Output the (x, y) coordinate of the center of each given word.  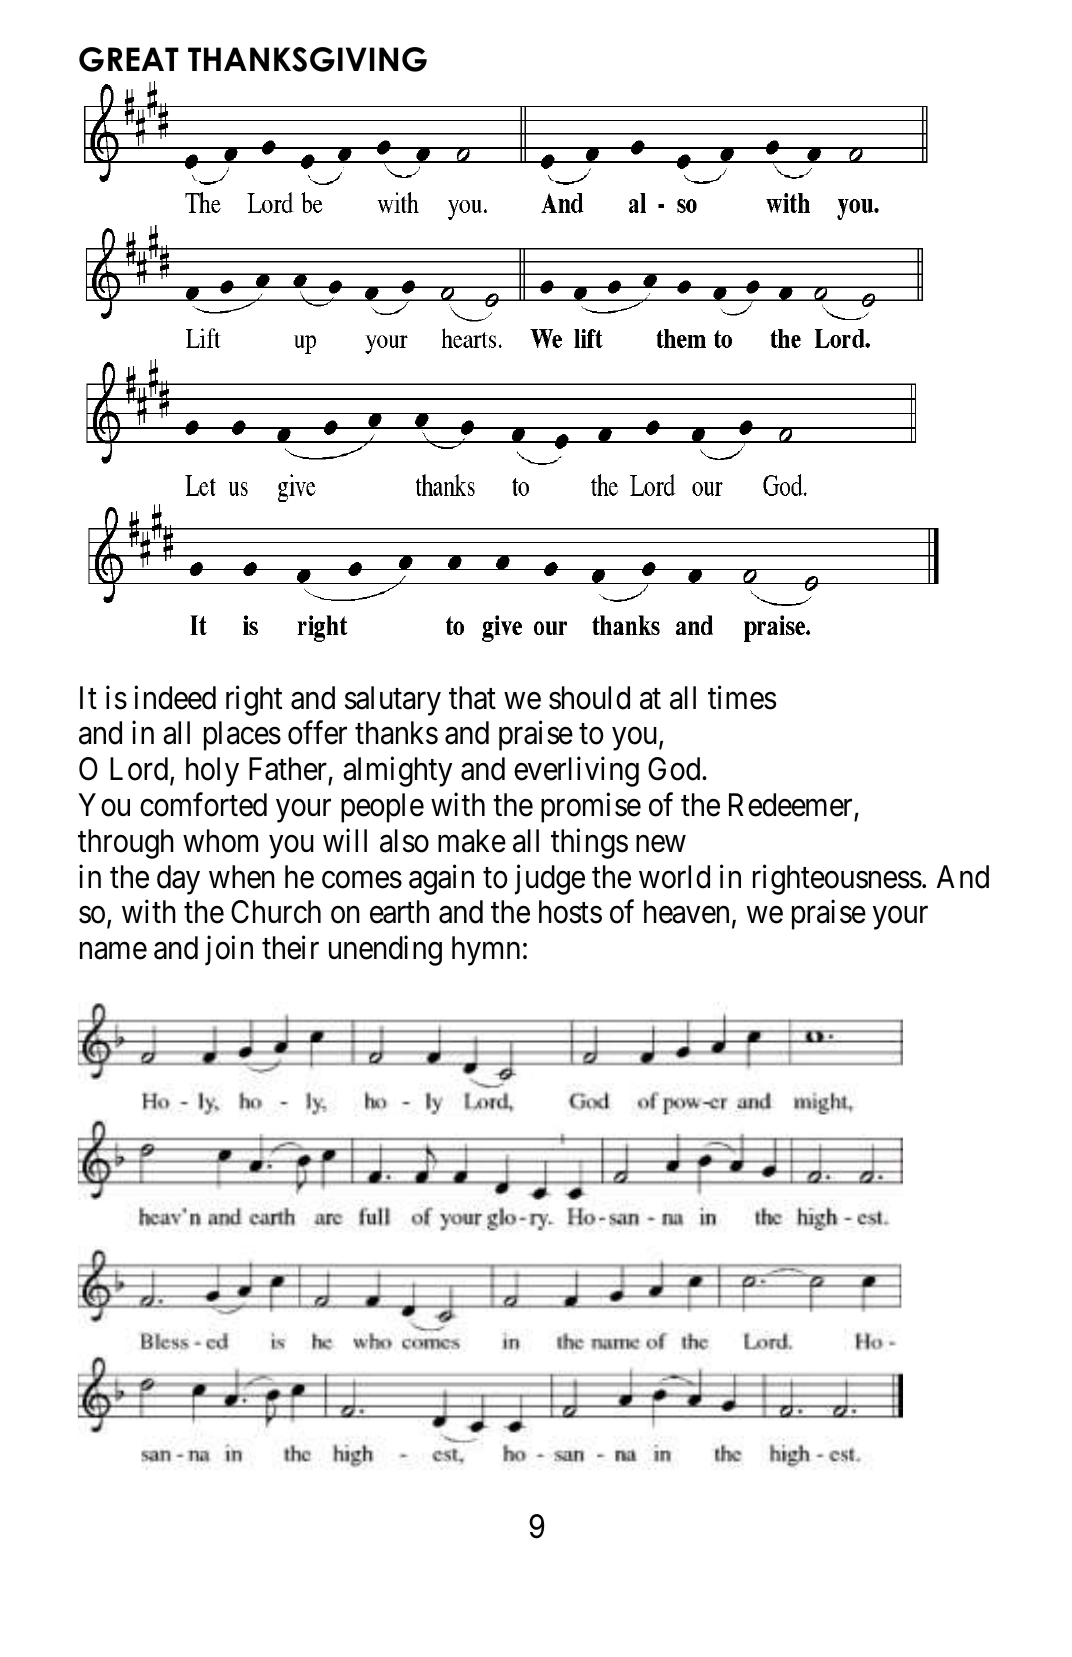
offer (317, 733)
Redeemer (790, 805)
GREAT (129, 59)
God (675, 769)
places (242, 736)
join (229, 951)
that (472, 698)
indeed (175, 697)
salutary (393, 701)
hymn (486, 951)
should (589, 698)
